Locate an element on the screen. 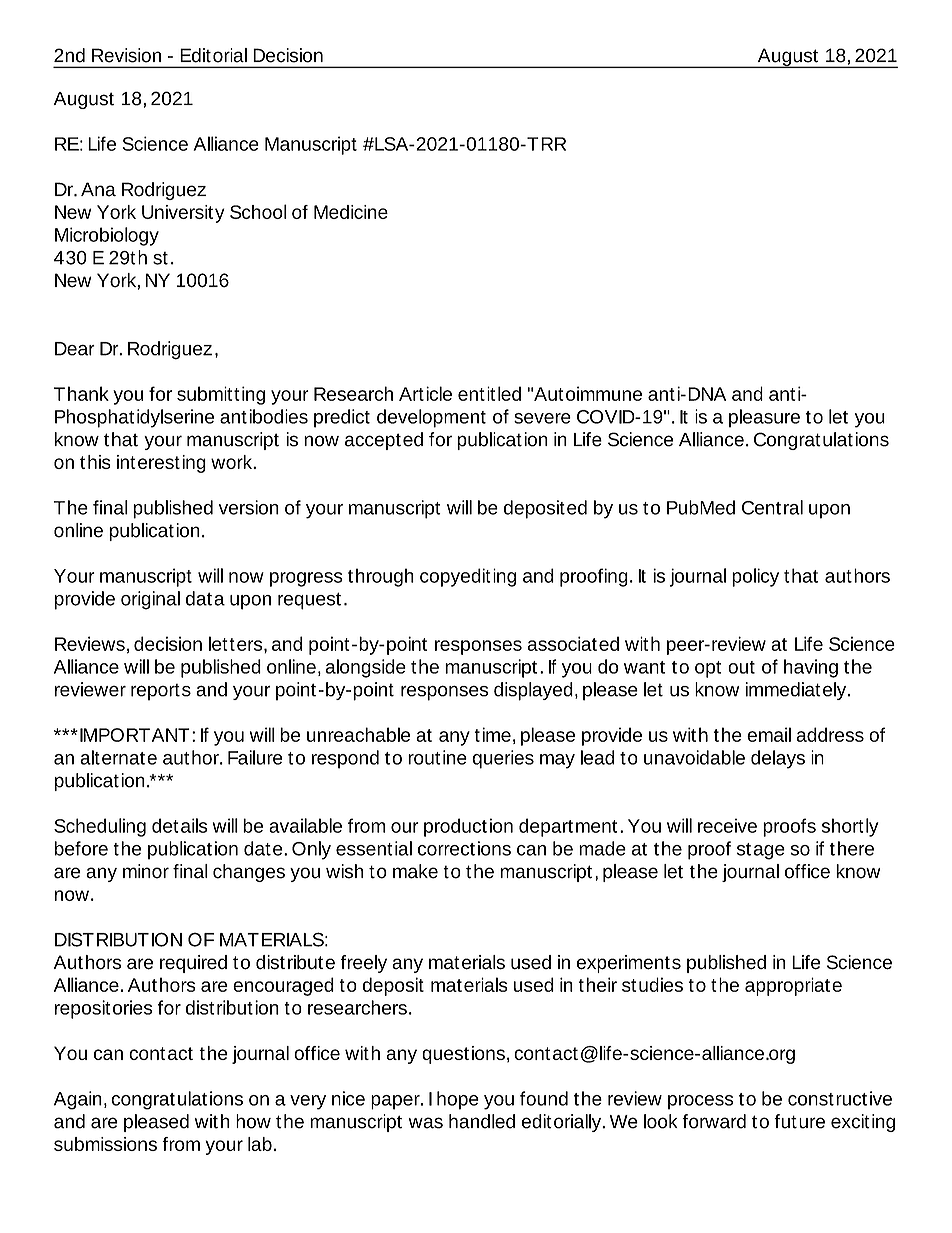  future is located at coordinates (799, 1121).
